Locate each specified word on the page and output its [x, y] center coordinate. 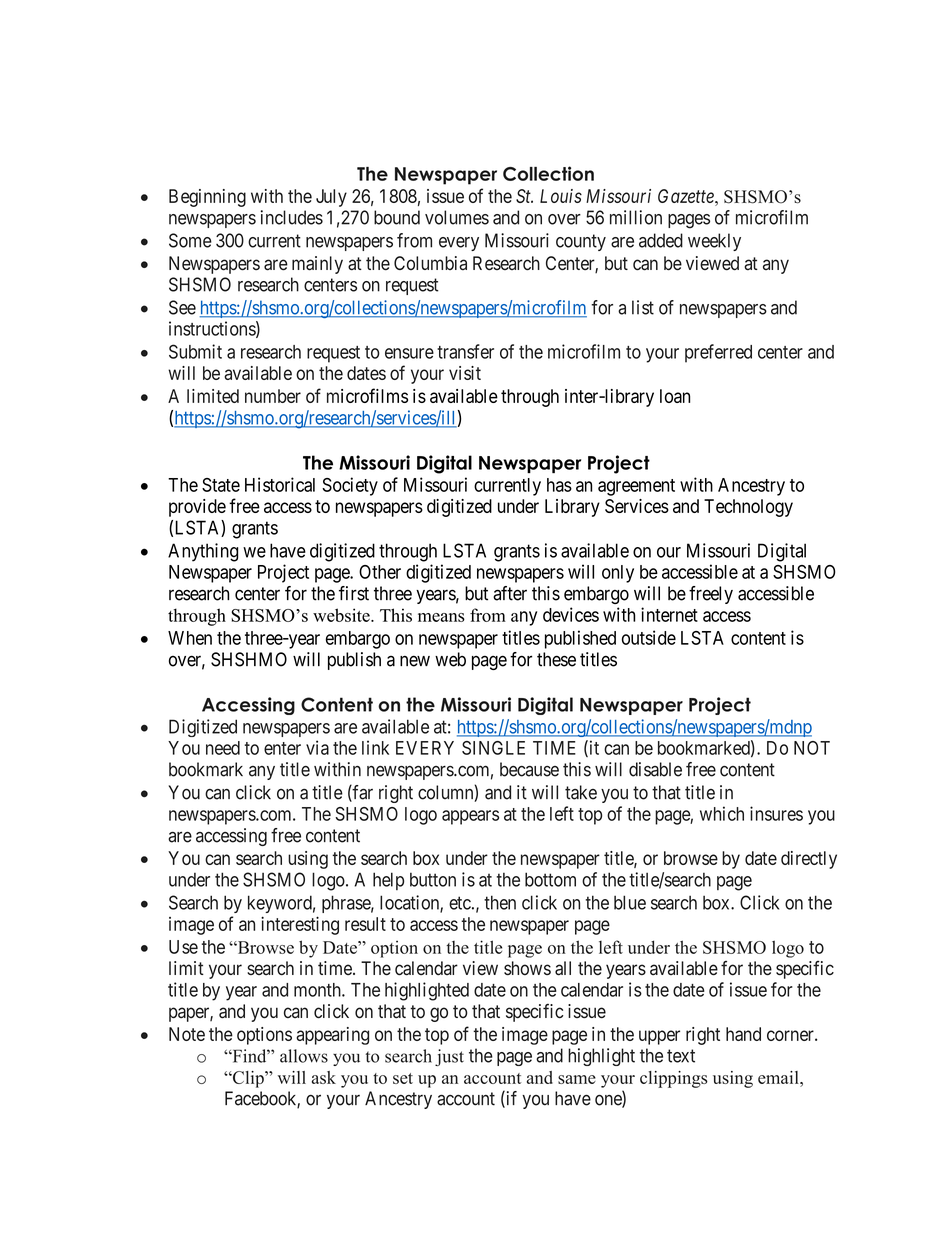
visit [465, 373]
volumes [457, 217]
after [510, 593]
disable [655, 769]
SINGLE [493, 748]
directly [809, 860]
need [223, 748]
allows [304, 1056]
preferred [718, 353]
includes [292, 217]
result [365, 924]
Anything [203, 552]
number [273, 396]
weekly [714, 242]
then [500, 902]
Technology [748, 508]
